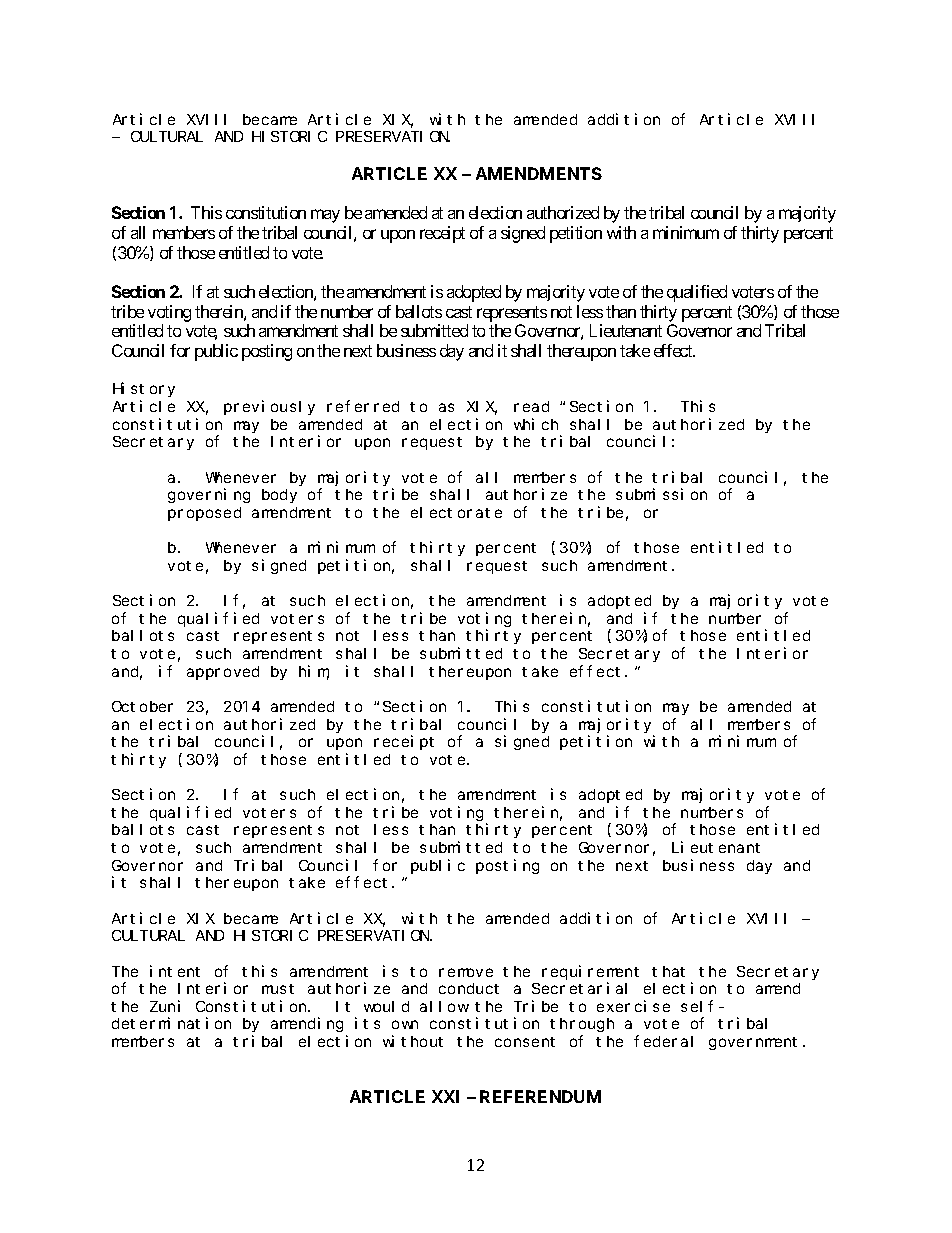  What do you see at coordinates (456, 512) in the screenshot?
I see `electorate` at bounding box center [456, 512].
